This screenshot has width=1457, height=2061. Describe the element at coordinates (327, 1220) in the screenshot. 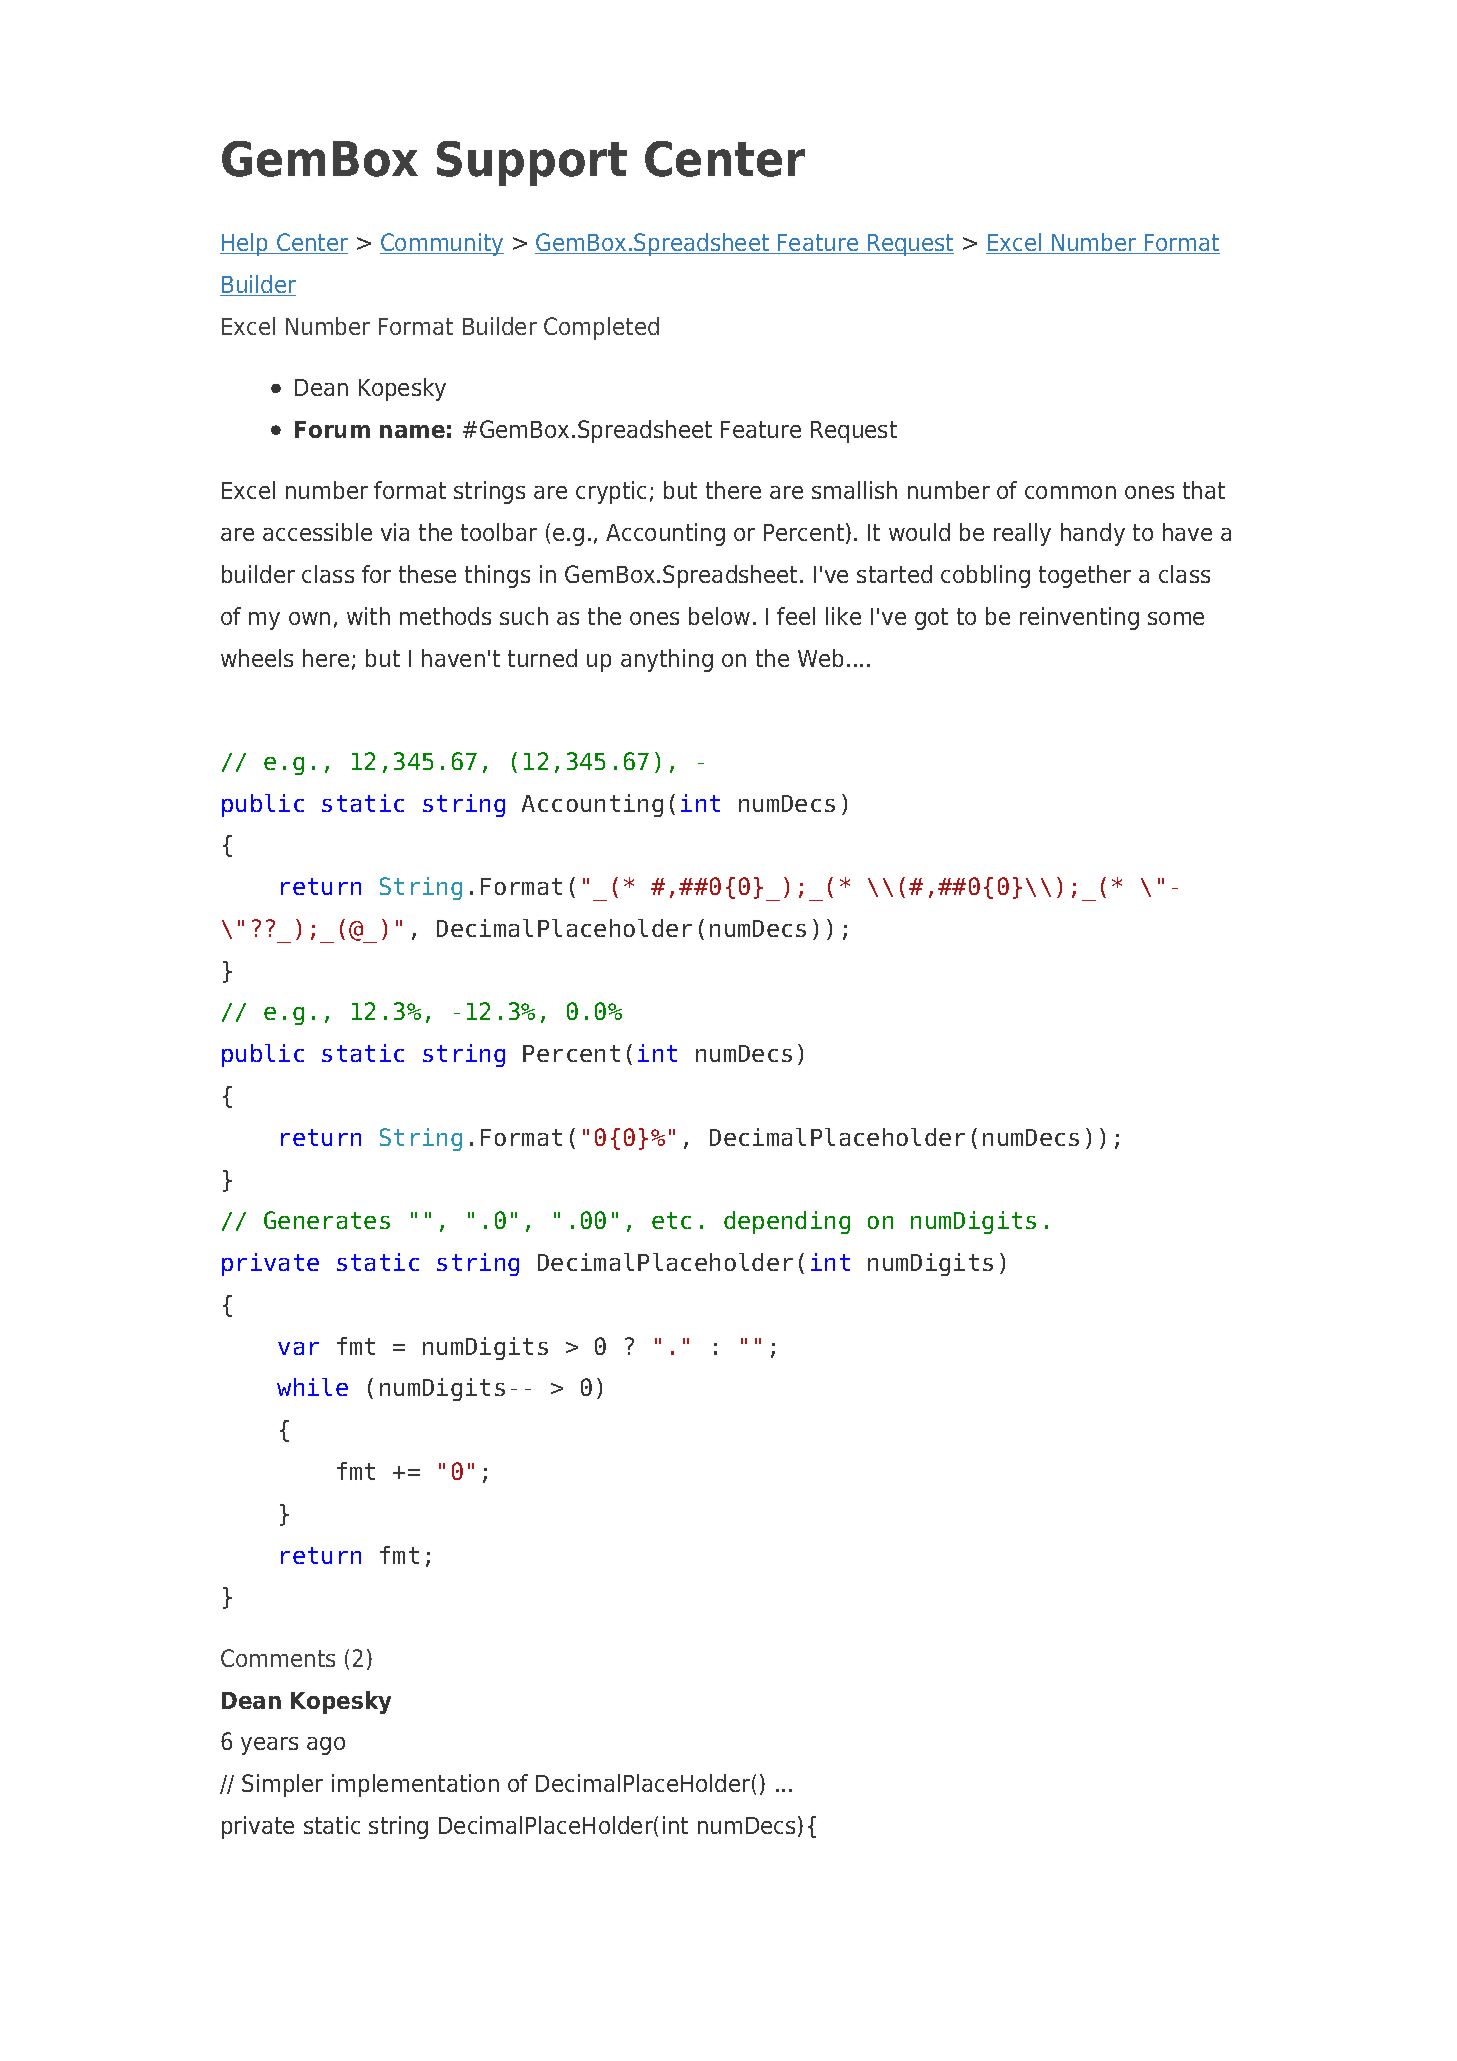

I see `Generates` at that location.
